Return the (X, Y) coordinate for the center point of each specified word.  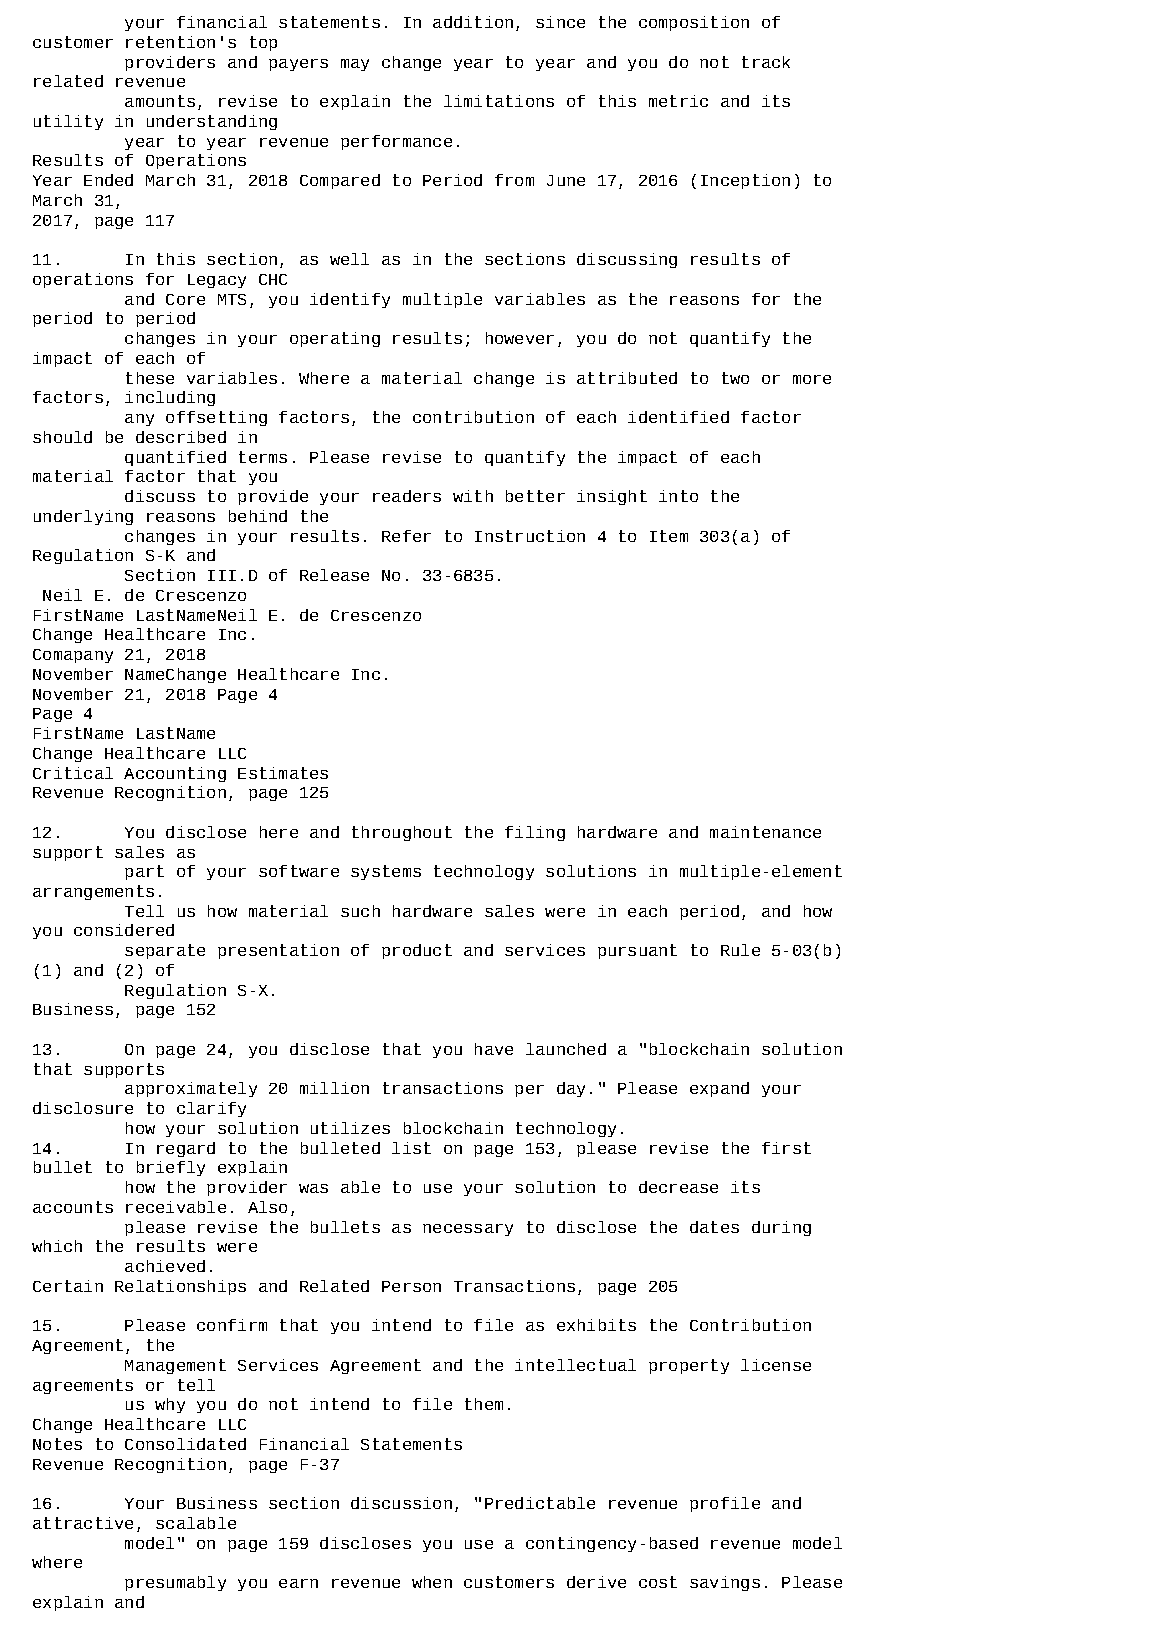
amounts (160, 101)
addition (473, 22)
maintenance (765, 832)
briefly (171, 1168)
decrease (678, 1187)
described (181, 437)
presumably (175, 1583)
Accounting (175, 774)
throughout (402, 833)
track (766, 62)
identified (678, 417)
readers (407, 496)
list (411, 1148)
